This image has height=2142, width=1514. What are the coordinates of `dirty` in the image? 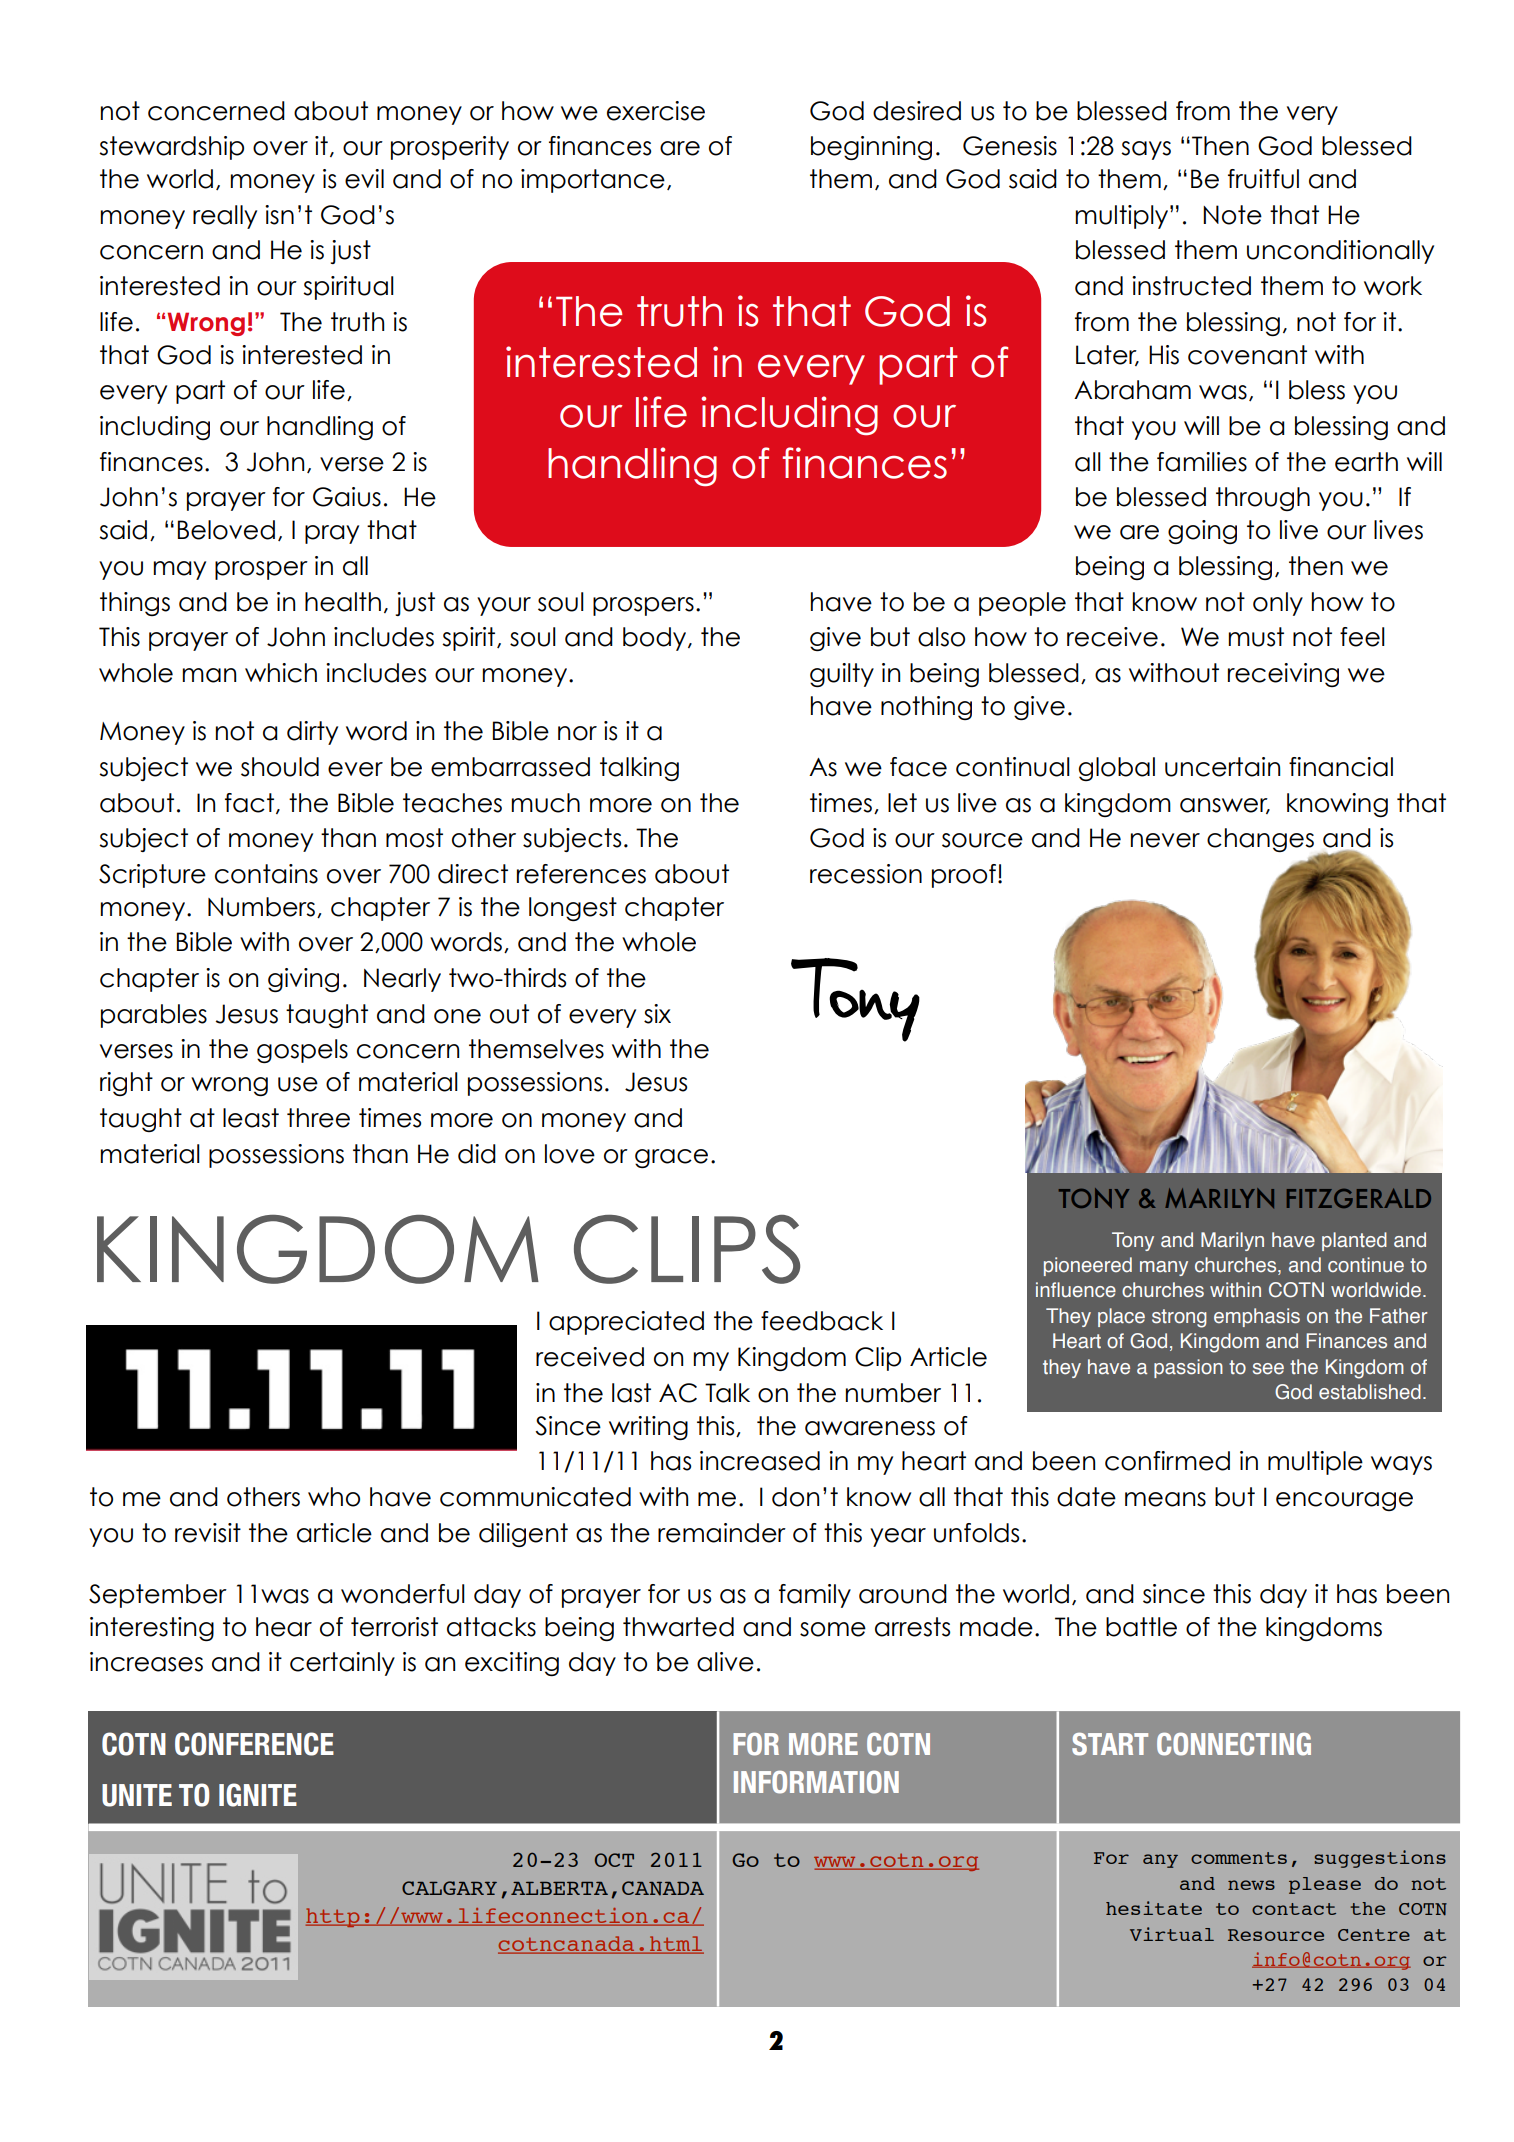 It's located at (312, 733).
